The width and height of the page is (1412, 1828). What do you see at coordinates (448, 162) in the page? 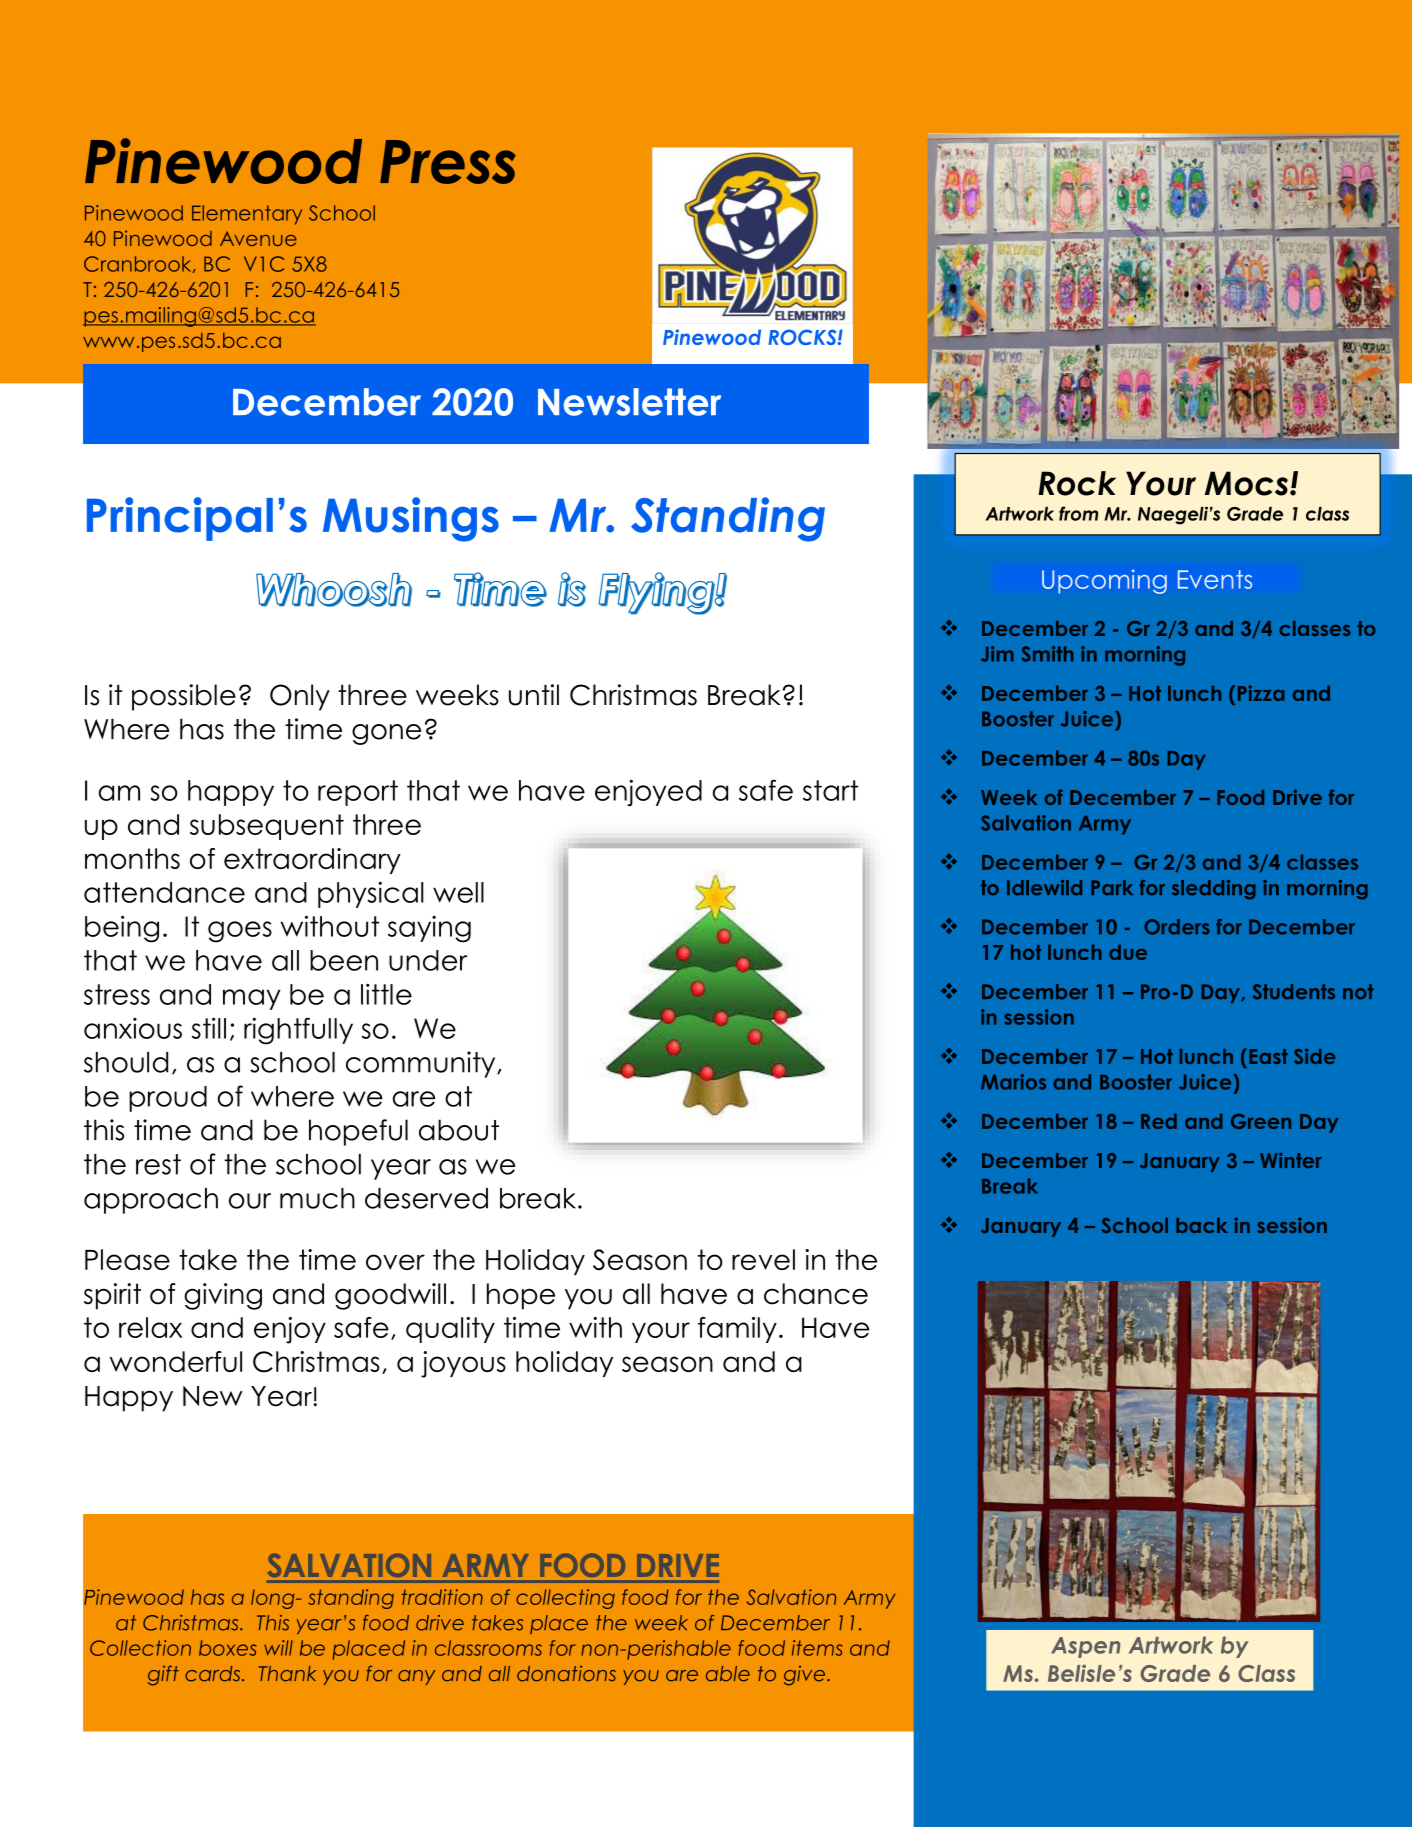
I see `Press` at bounding box center [448, 162].
